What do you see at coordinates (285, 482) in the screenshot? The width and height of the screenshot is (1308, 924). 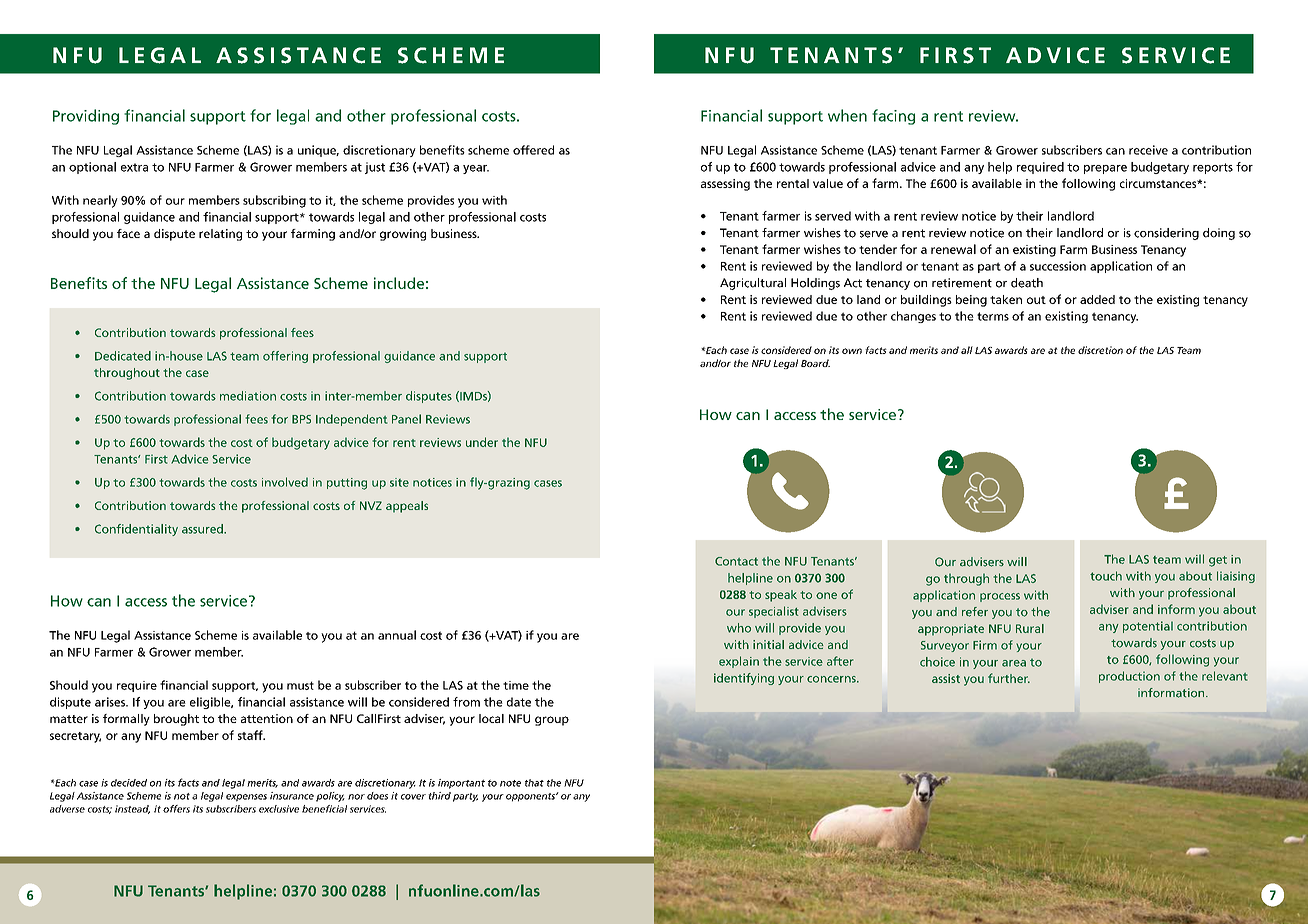 I see `involved` at bounding box center [285, 482].
